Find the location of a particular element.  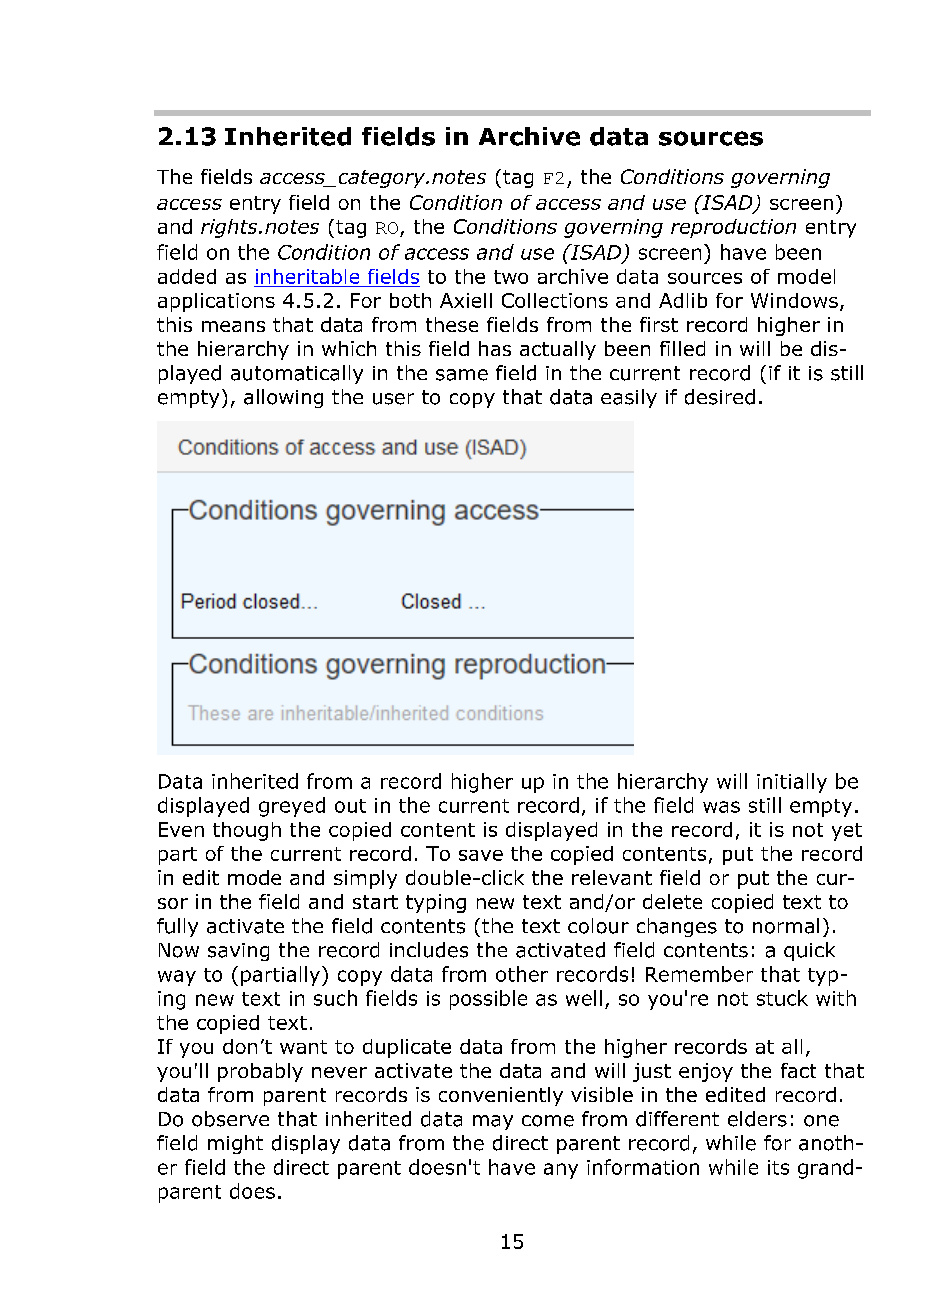

desired is located at coordinates (720, 397).
